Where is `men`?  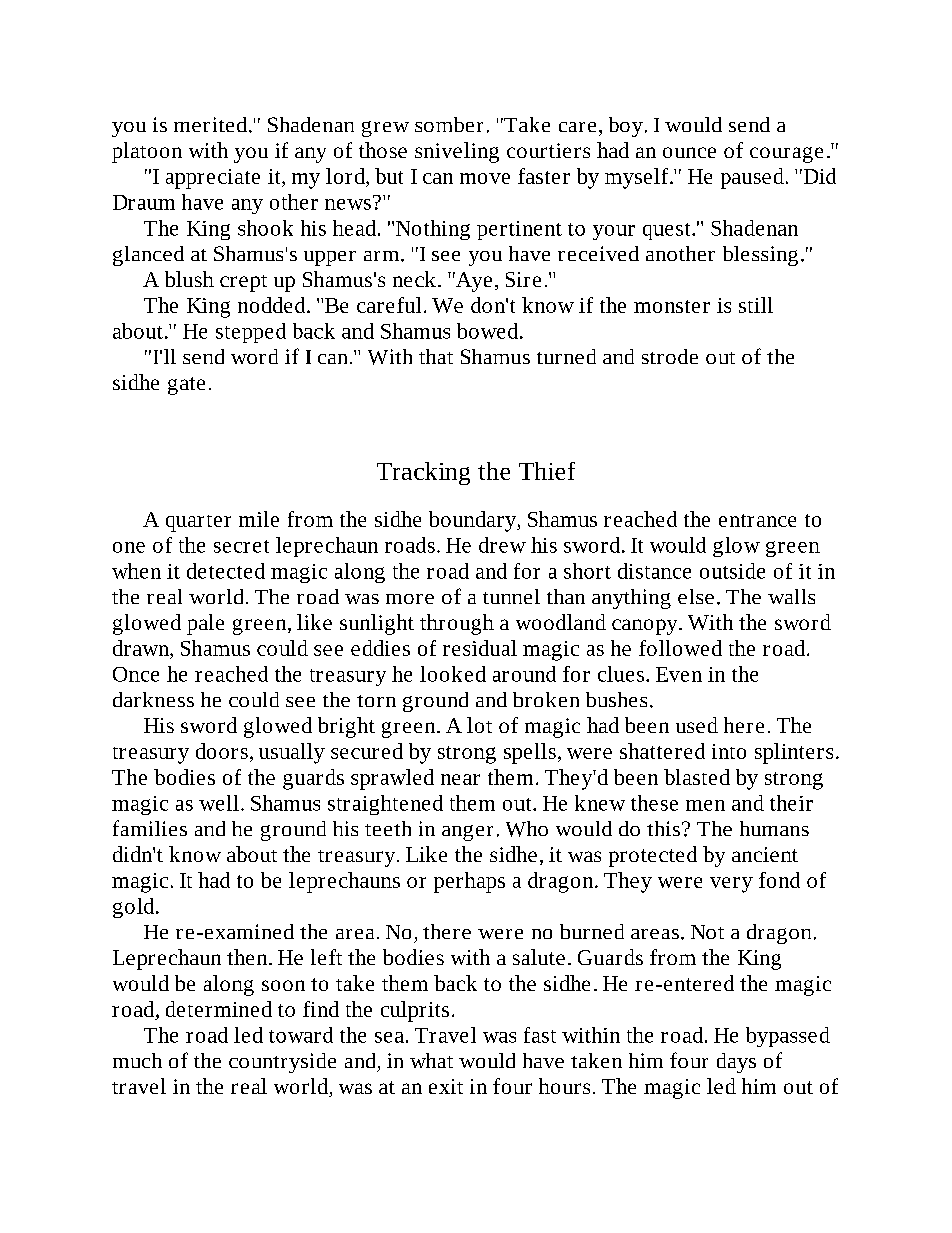
men is located at coordinates (705, 805).
